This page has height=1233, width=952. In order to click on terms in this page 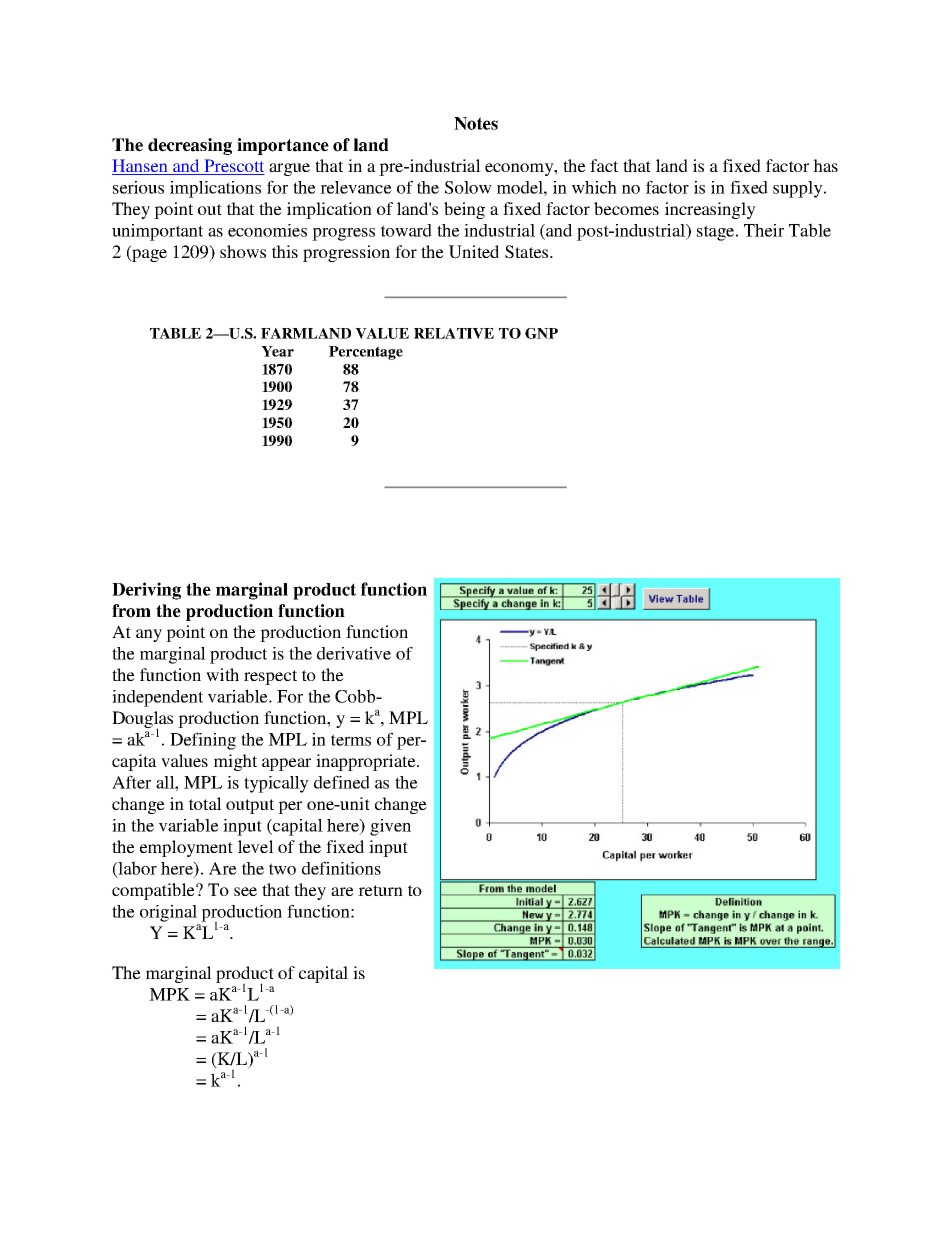, I will do `click(351, 740)`.
